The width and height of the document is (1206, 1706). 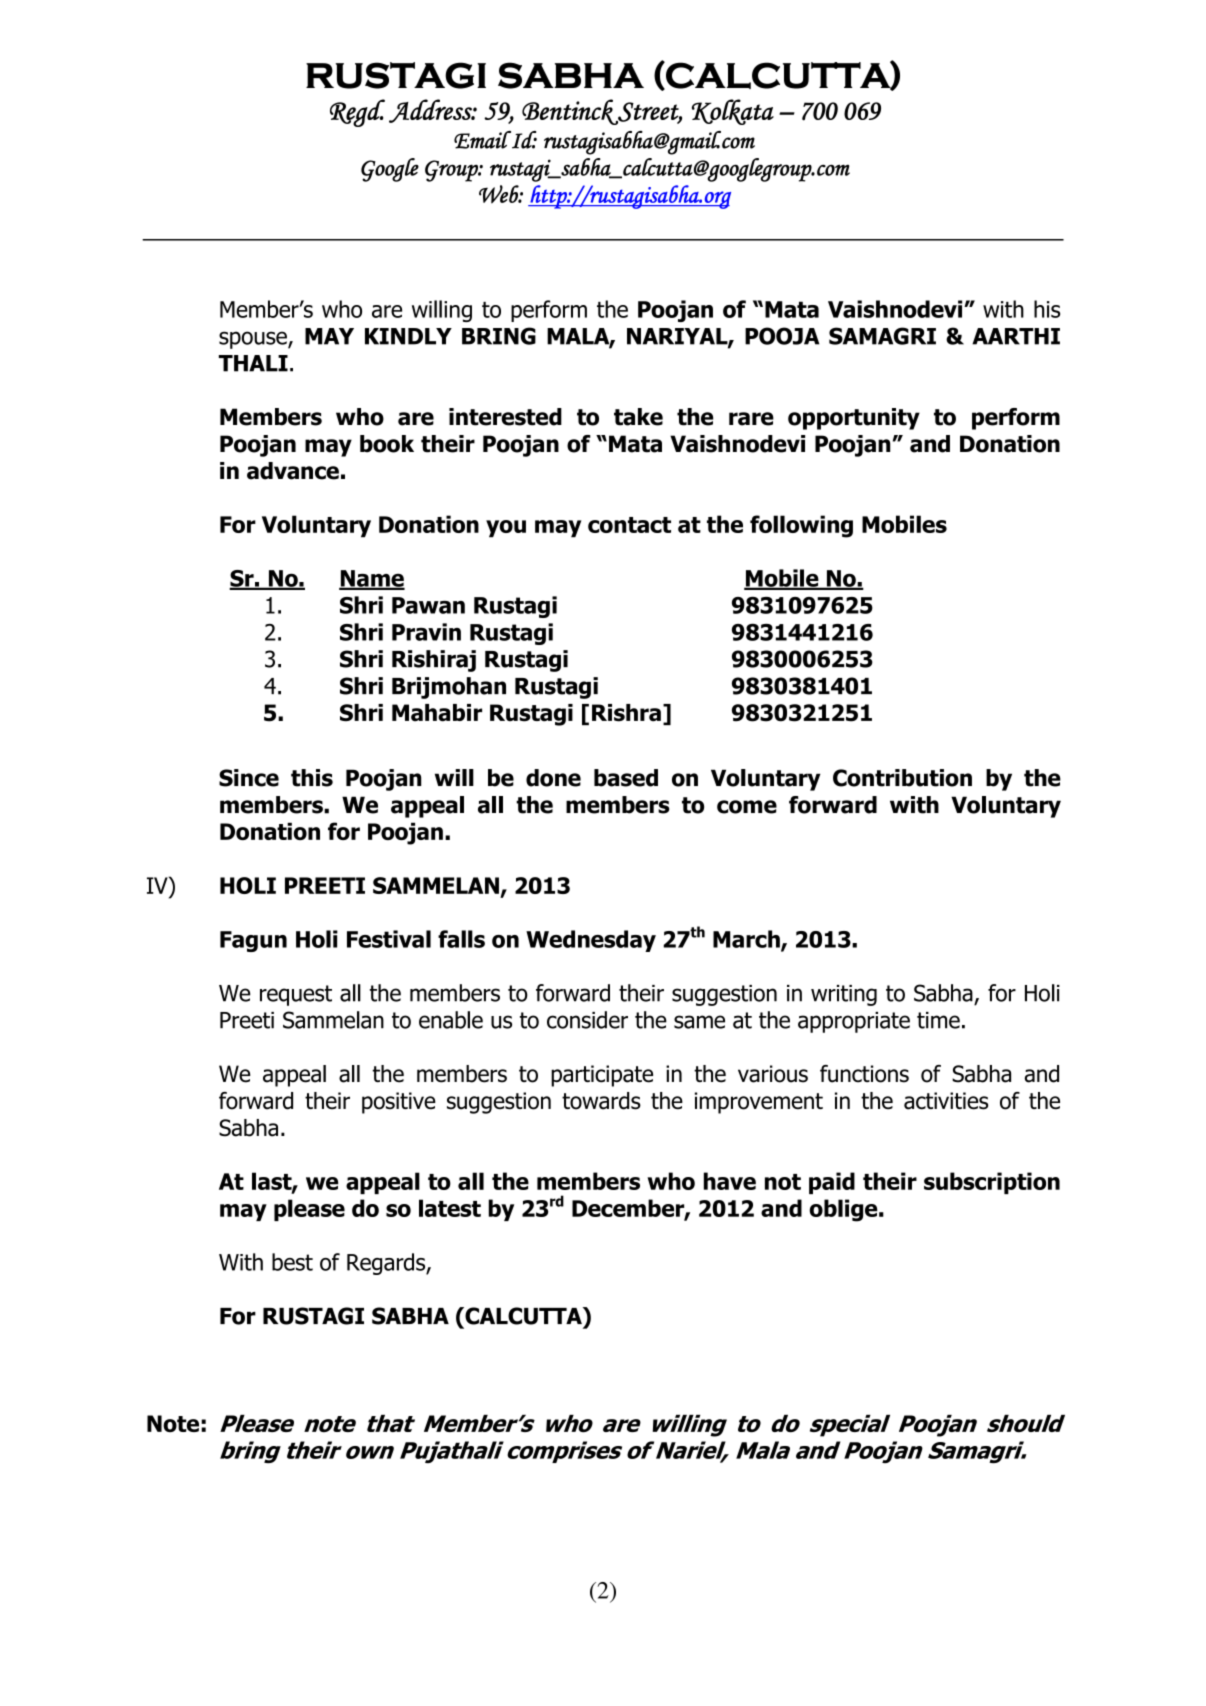 I want to click on KINDLY, so click(x=408, y=336).
